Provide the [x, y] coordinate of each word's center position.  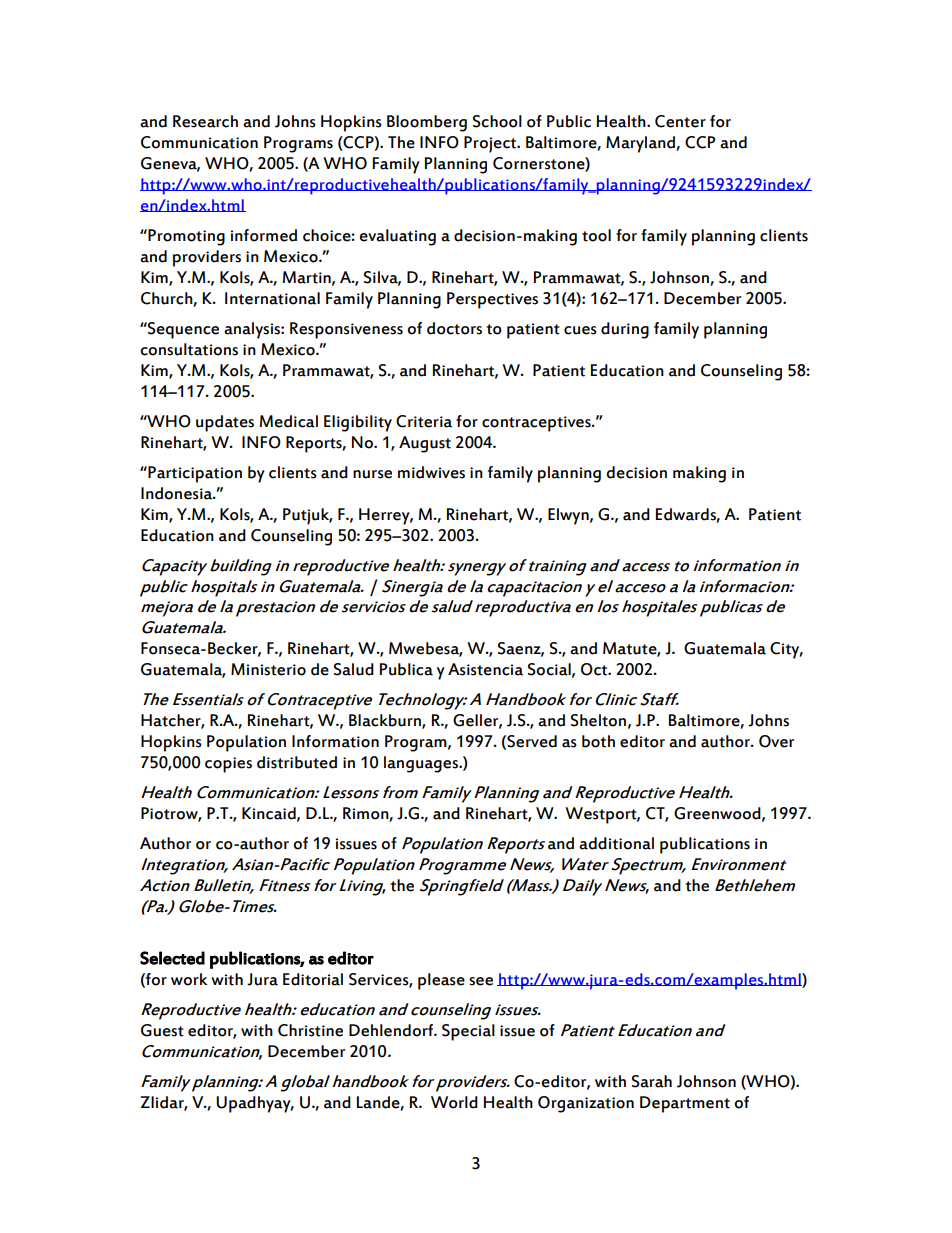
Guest [162, 1030]
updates [225, 423]
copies [228, 765]
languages [422, 764]
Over [776, 741]
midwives [431, 472]
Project [491, 144]
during [625, 330]
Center [680, 121]
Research [205, 121]
